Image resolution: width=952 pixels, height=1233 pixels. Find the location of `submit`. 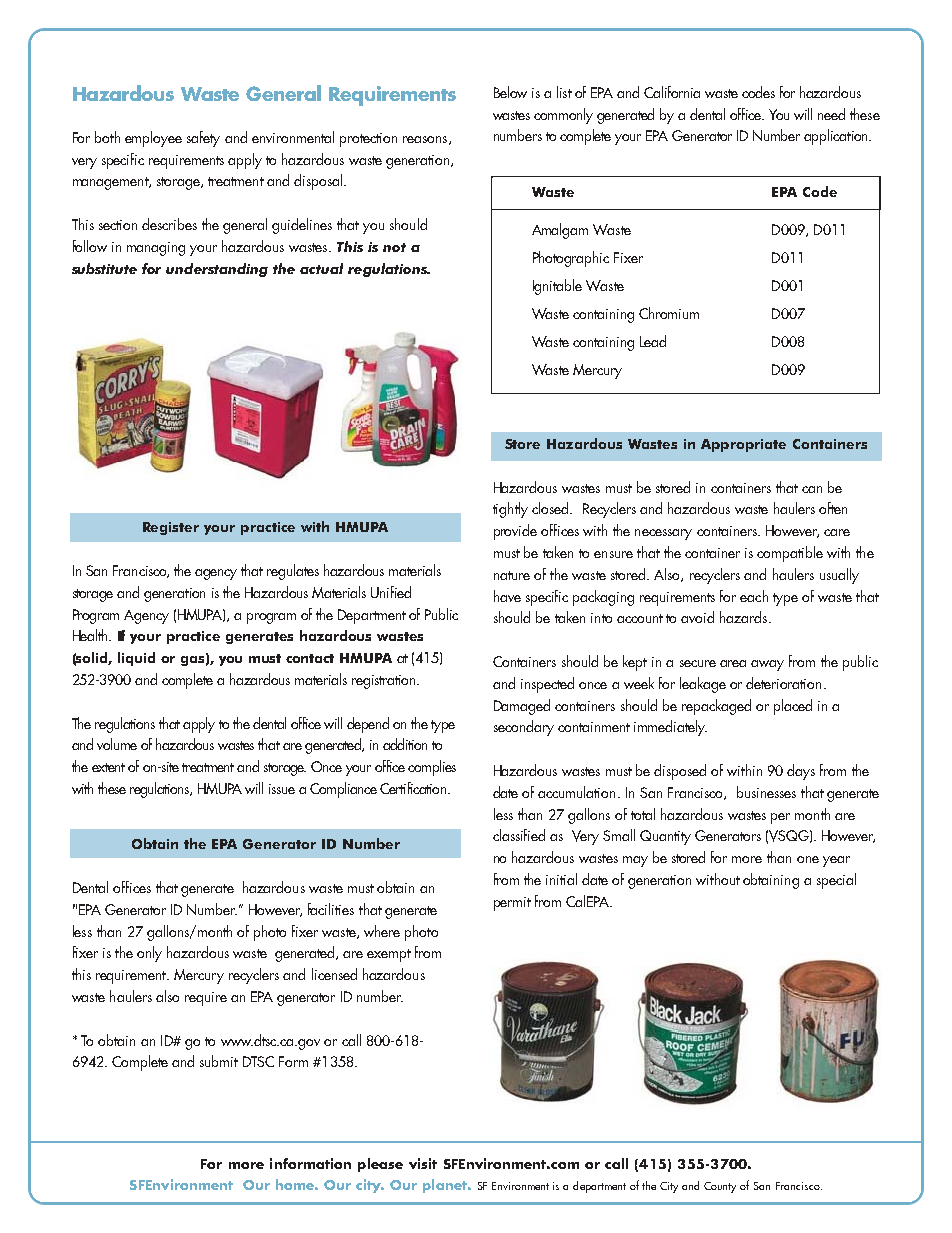

submit is located at coordinates (219, 1061).
